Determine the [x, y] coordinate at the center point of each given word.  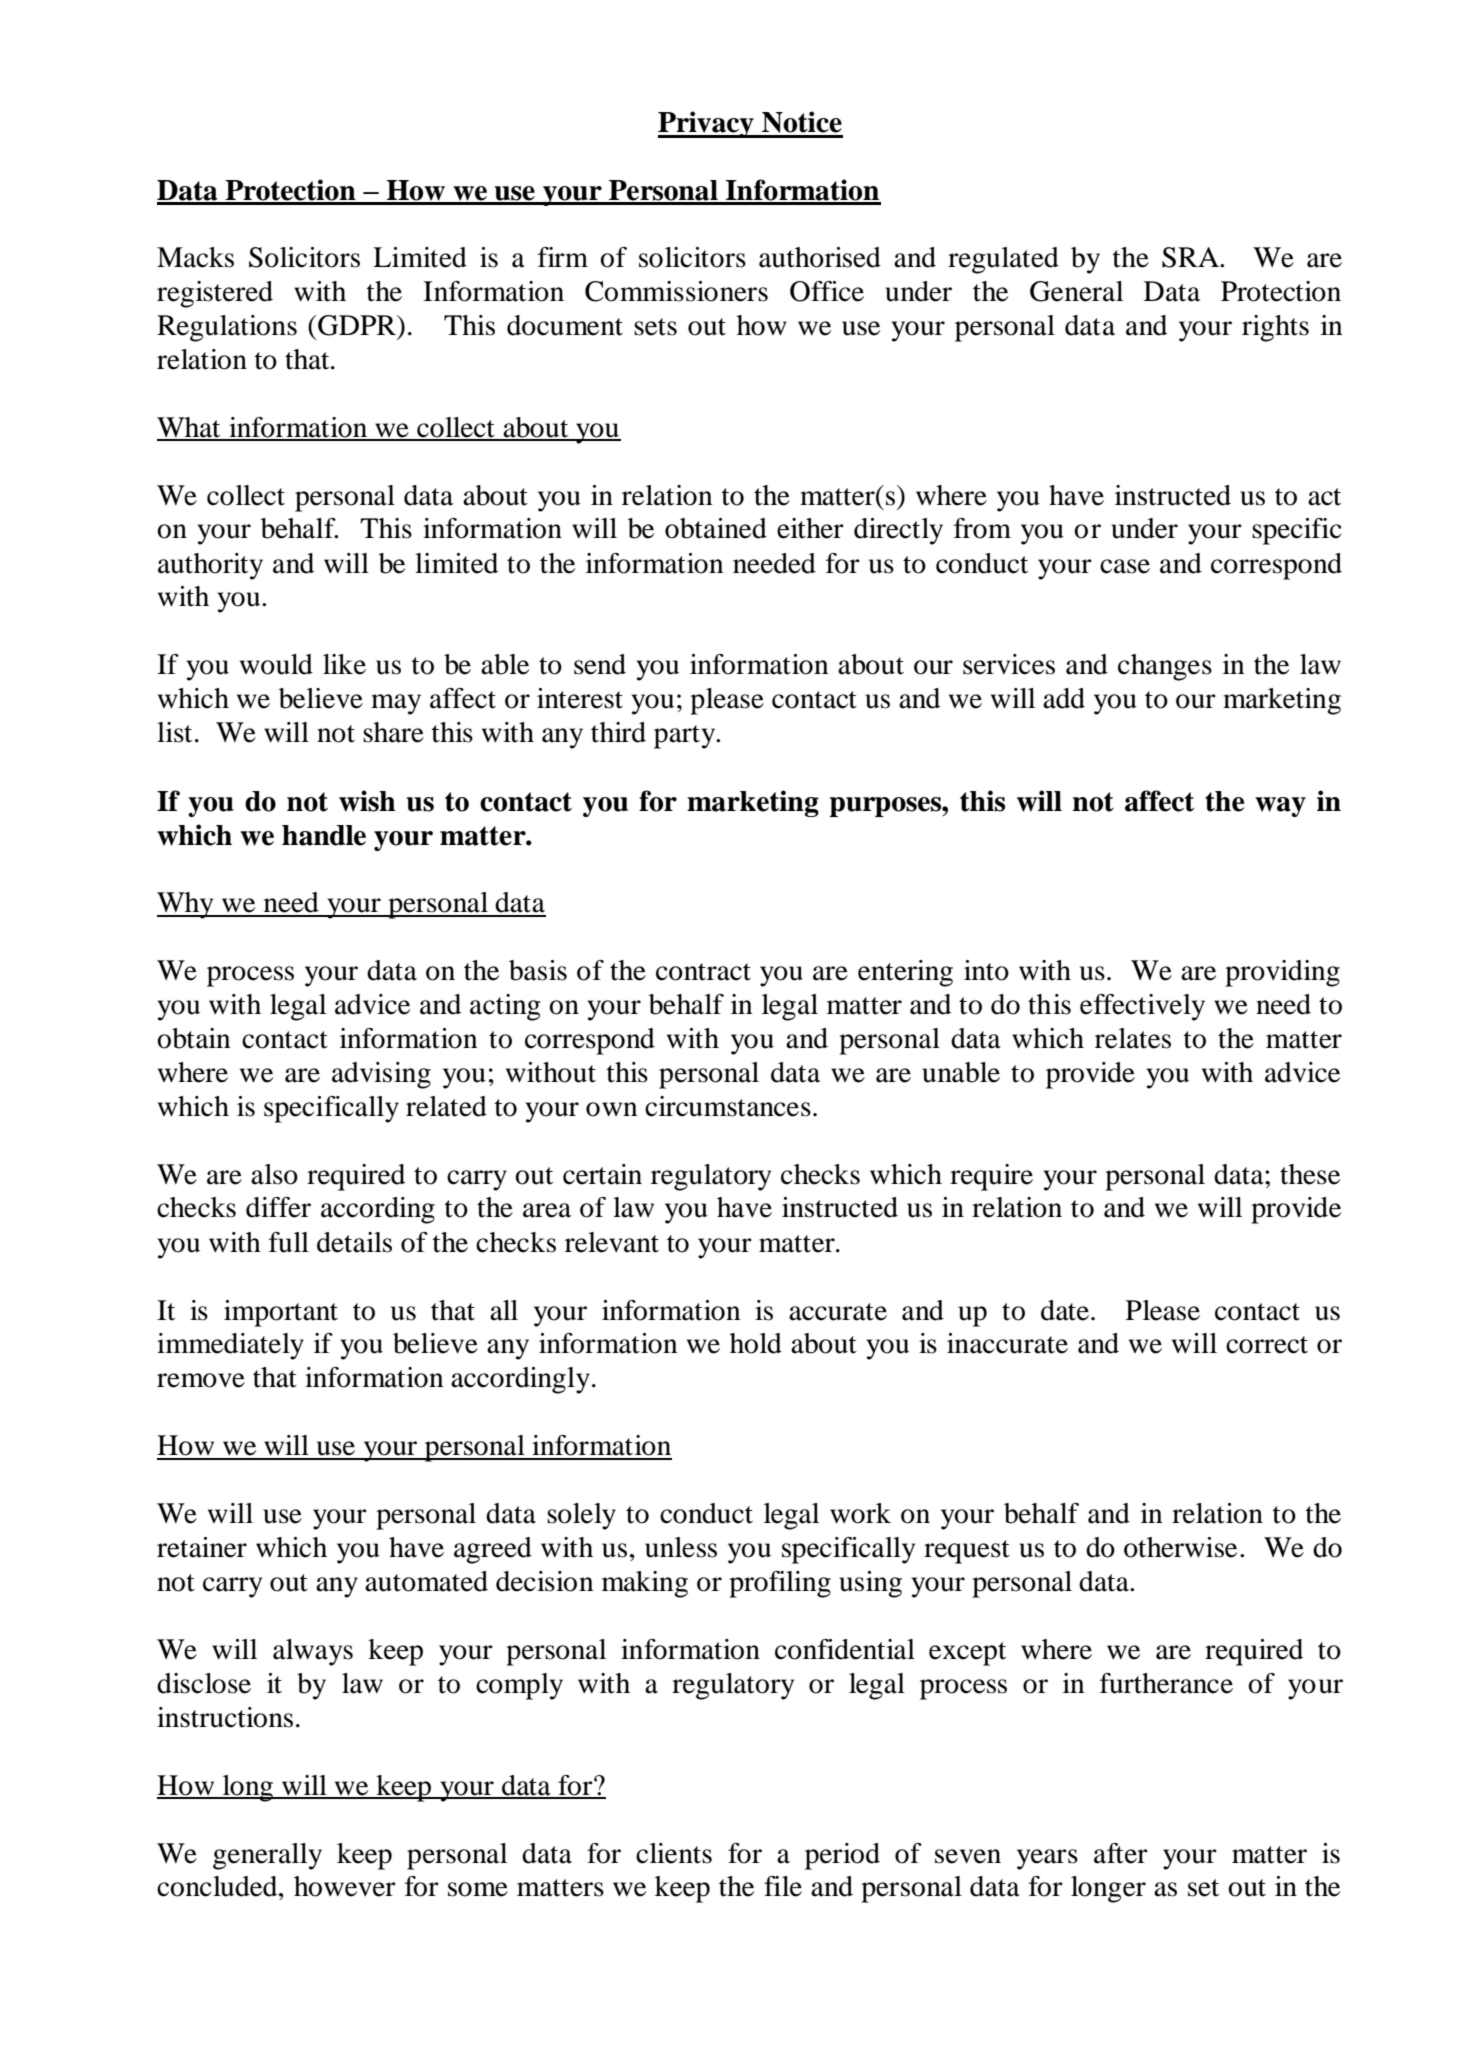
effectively [1142, 1007]
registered [215, 294]
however [345, 1886]
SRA [1191, 257]
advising [381, 1075]
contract [703, 972]
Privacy [707, 124]
